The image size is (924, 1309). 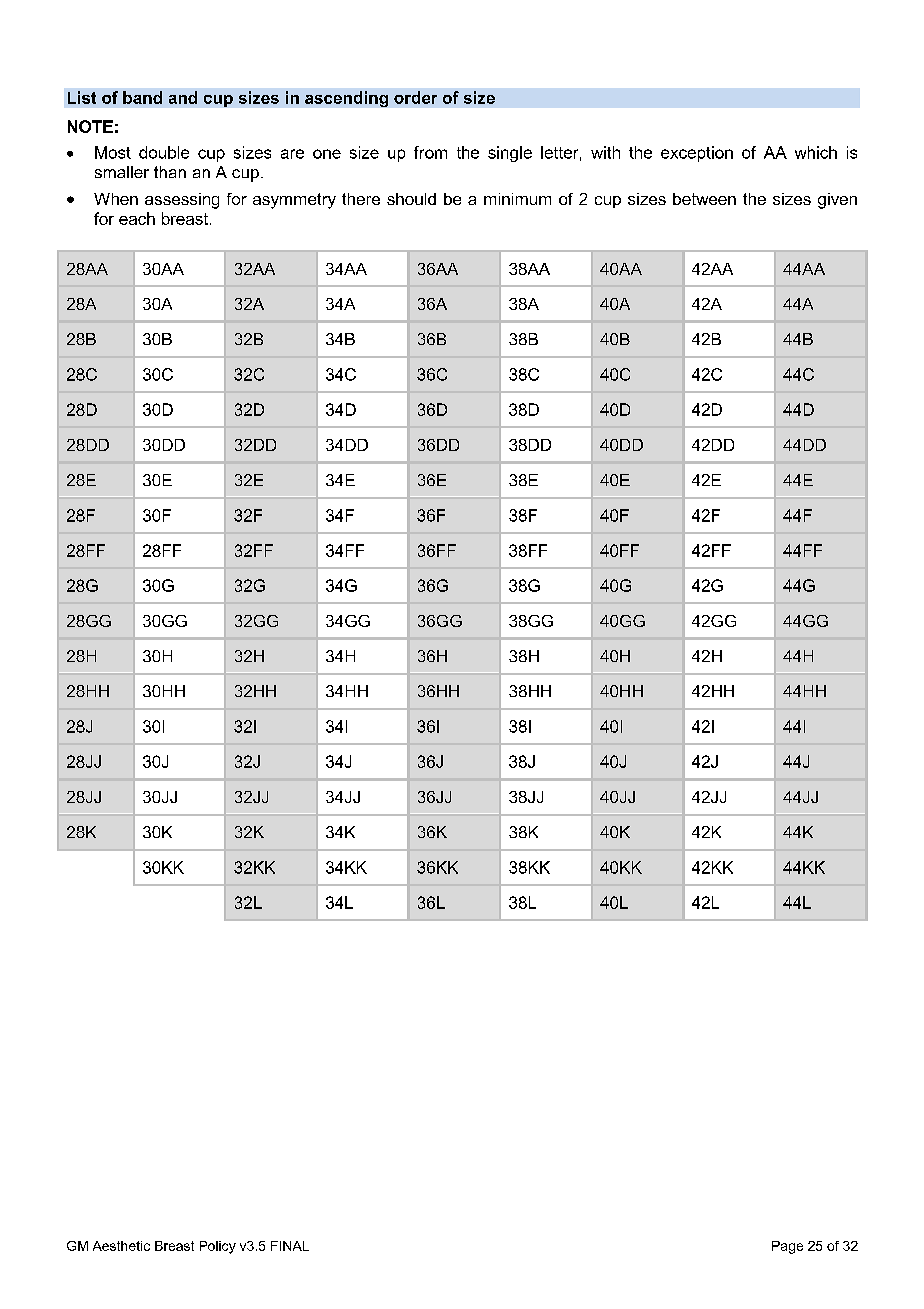 What do you see at coordinates (411, 199) in the image?
I see `should` at bounding box center [411, 199].
